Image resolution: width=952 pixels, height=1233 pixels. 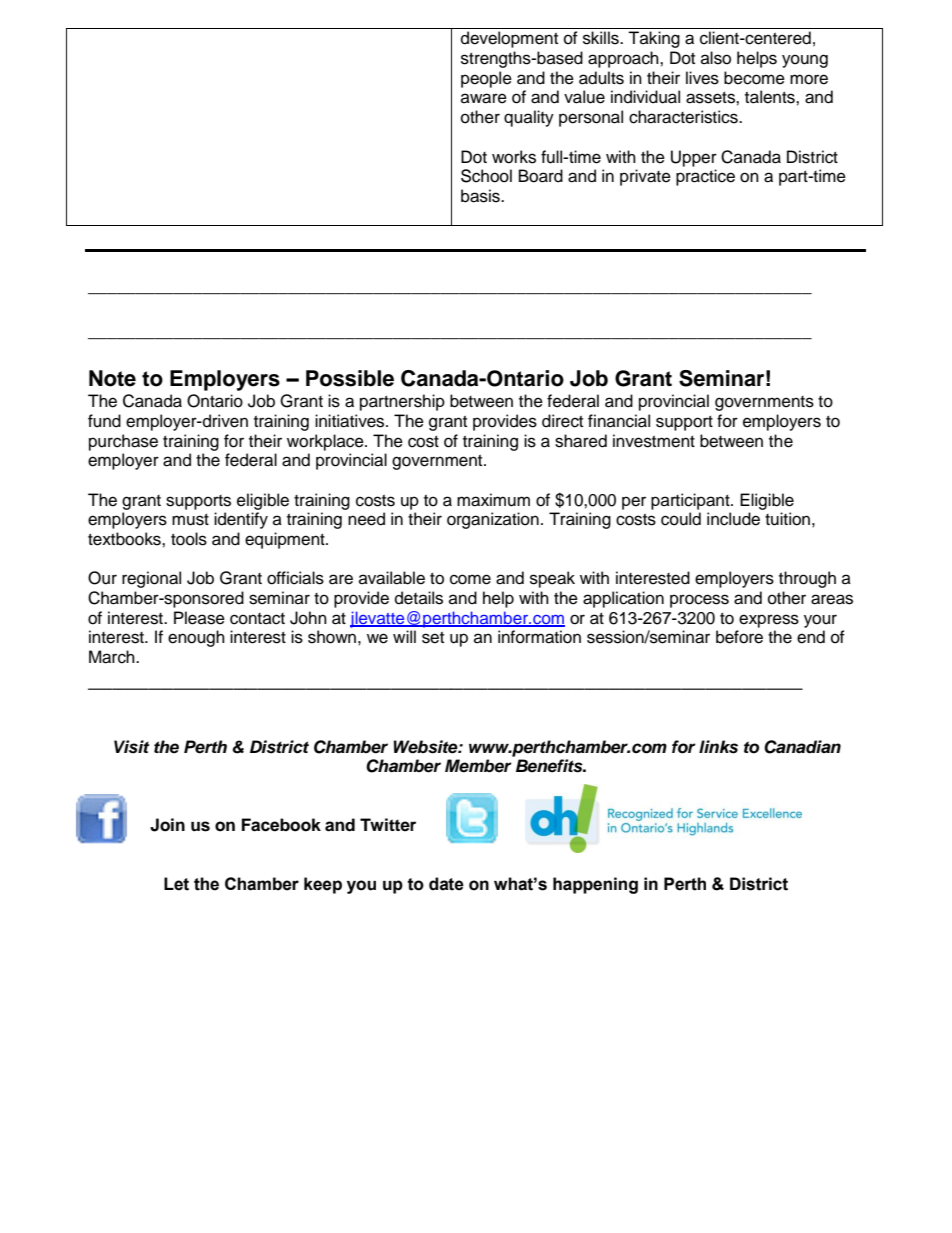 What do you see at coordinates (595, 885) in the screenshot?
I see `happening` at bounding box center [595, 885].
